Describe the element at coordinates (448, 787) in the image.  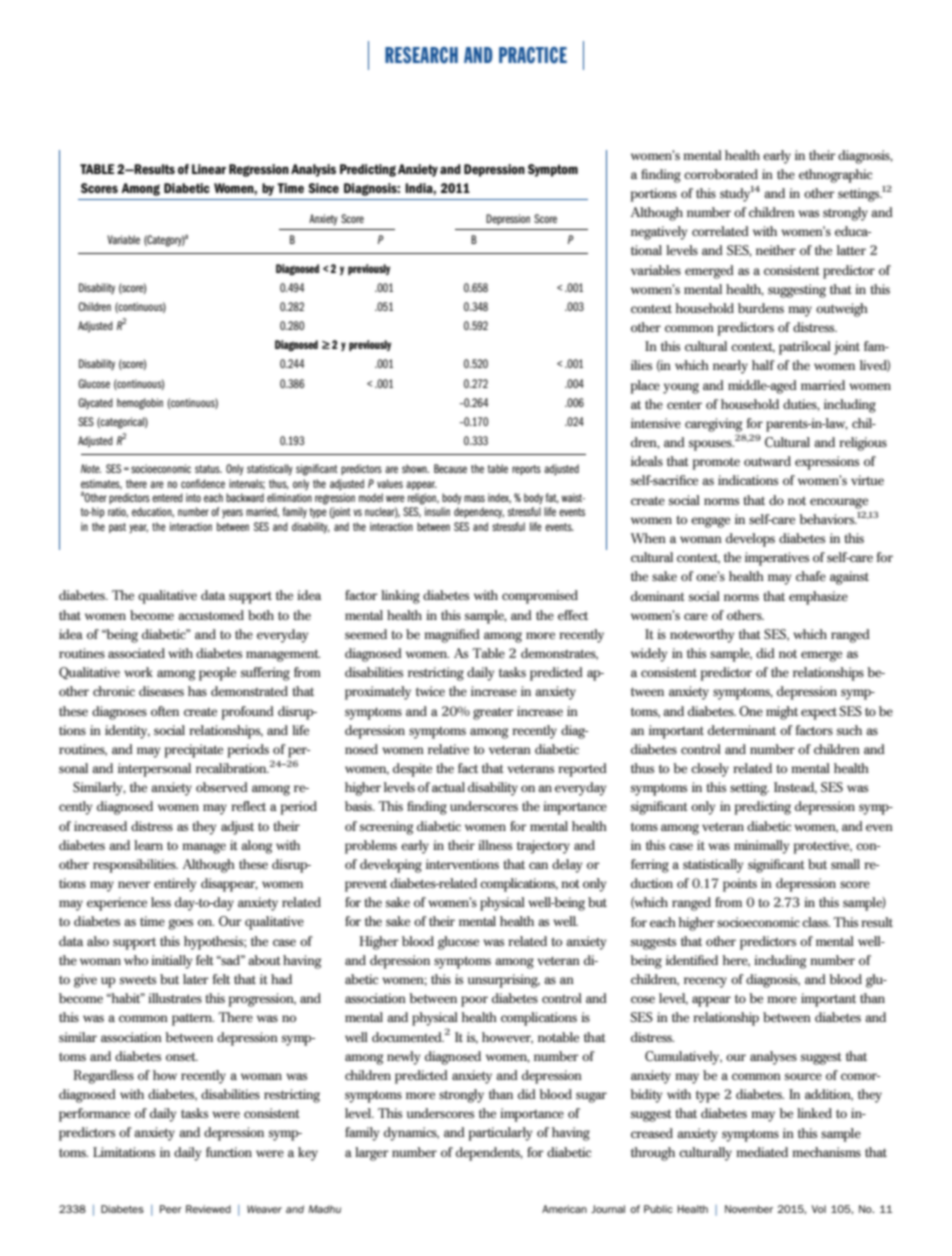
I see `actual` at that location.
